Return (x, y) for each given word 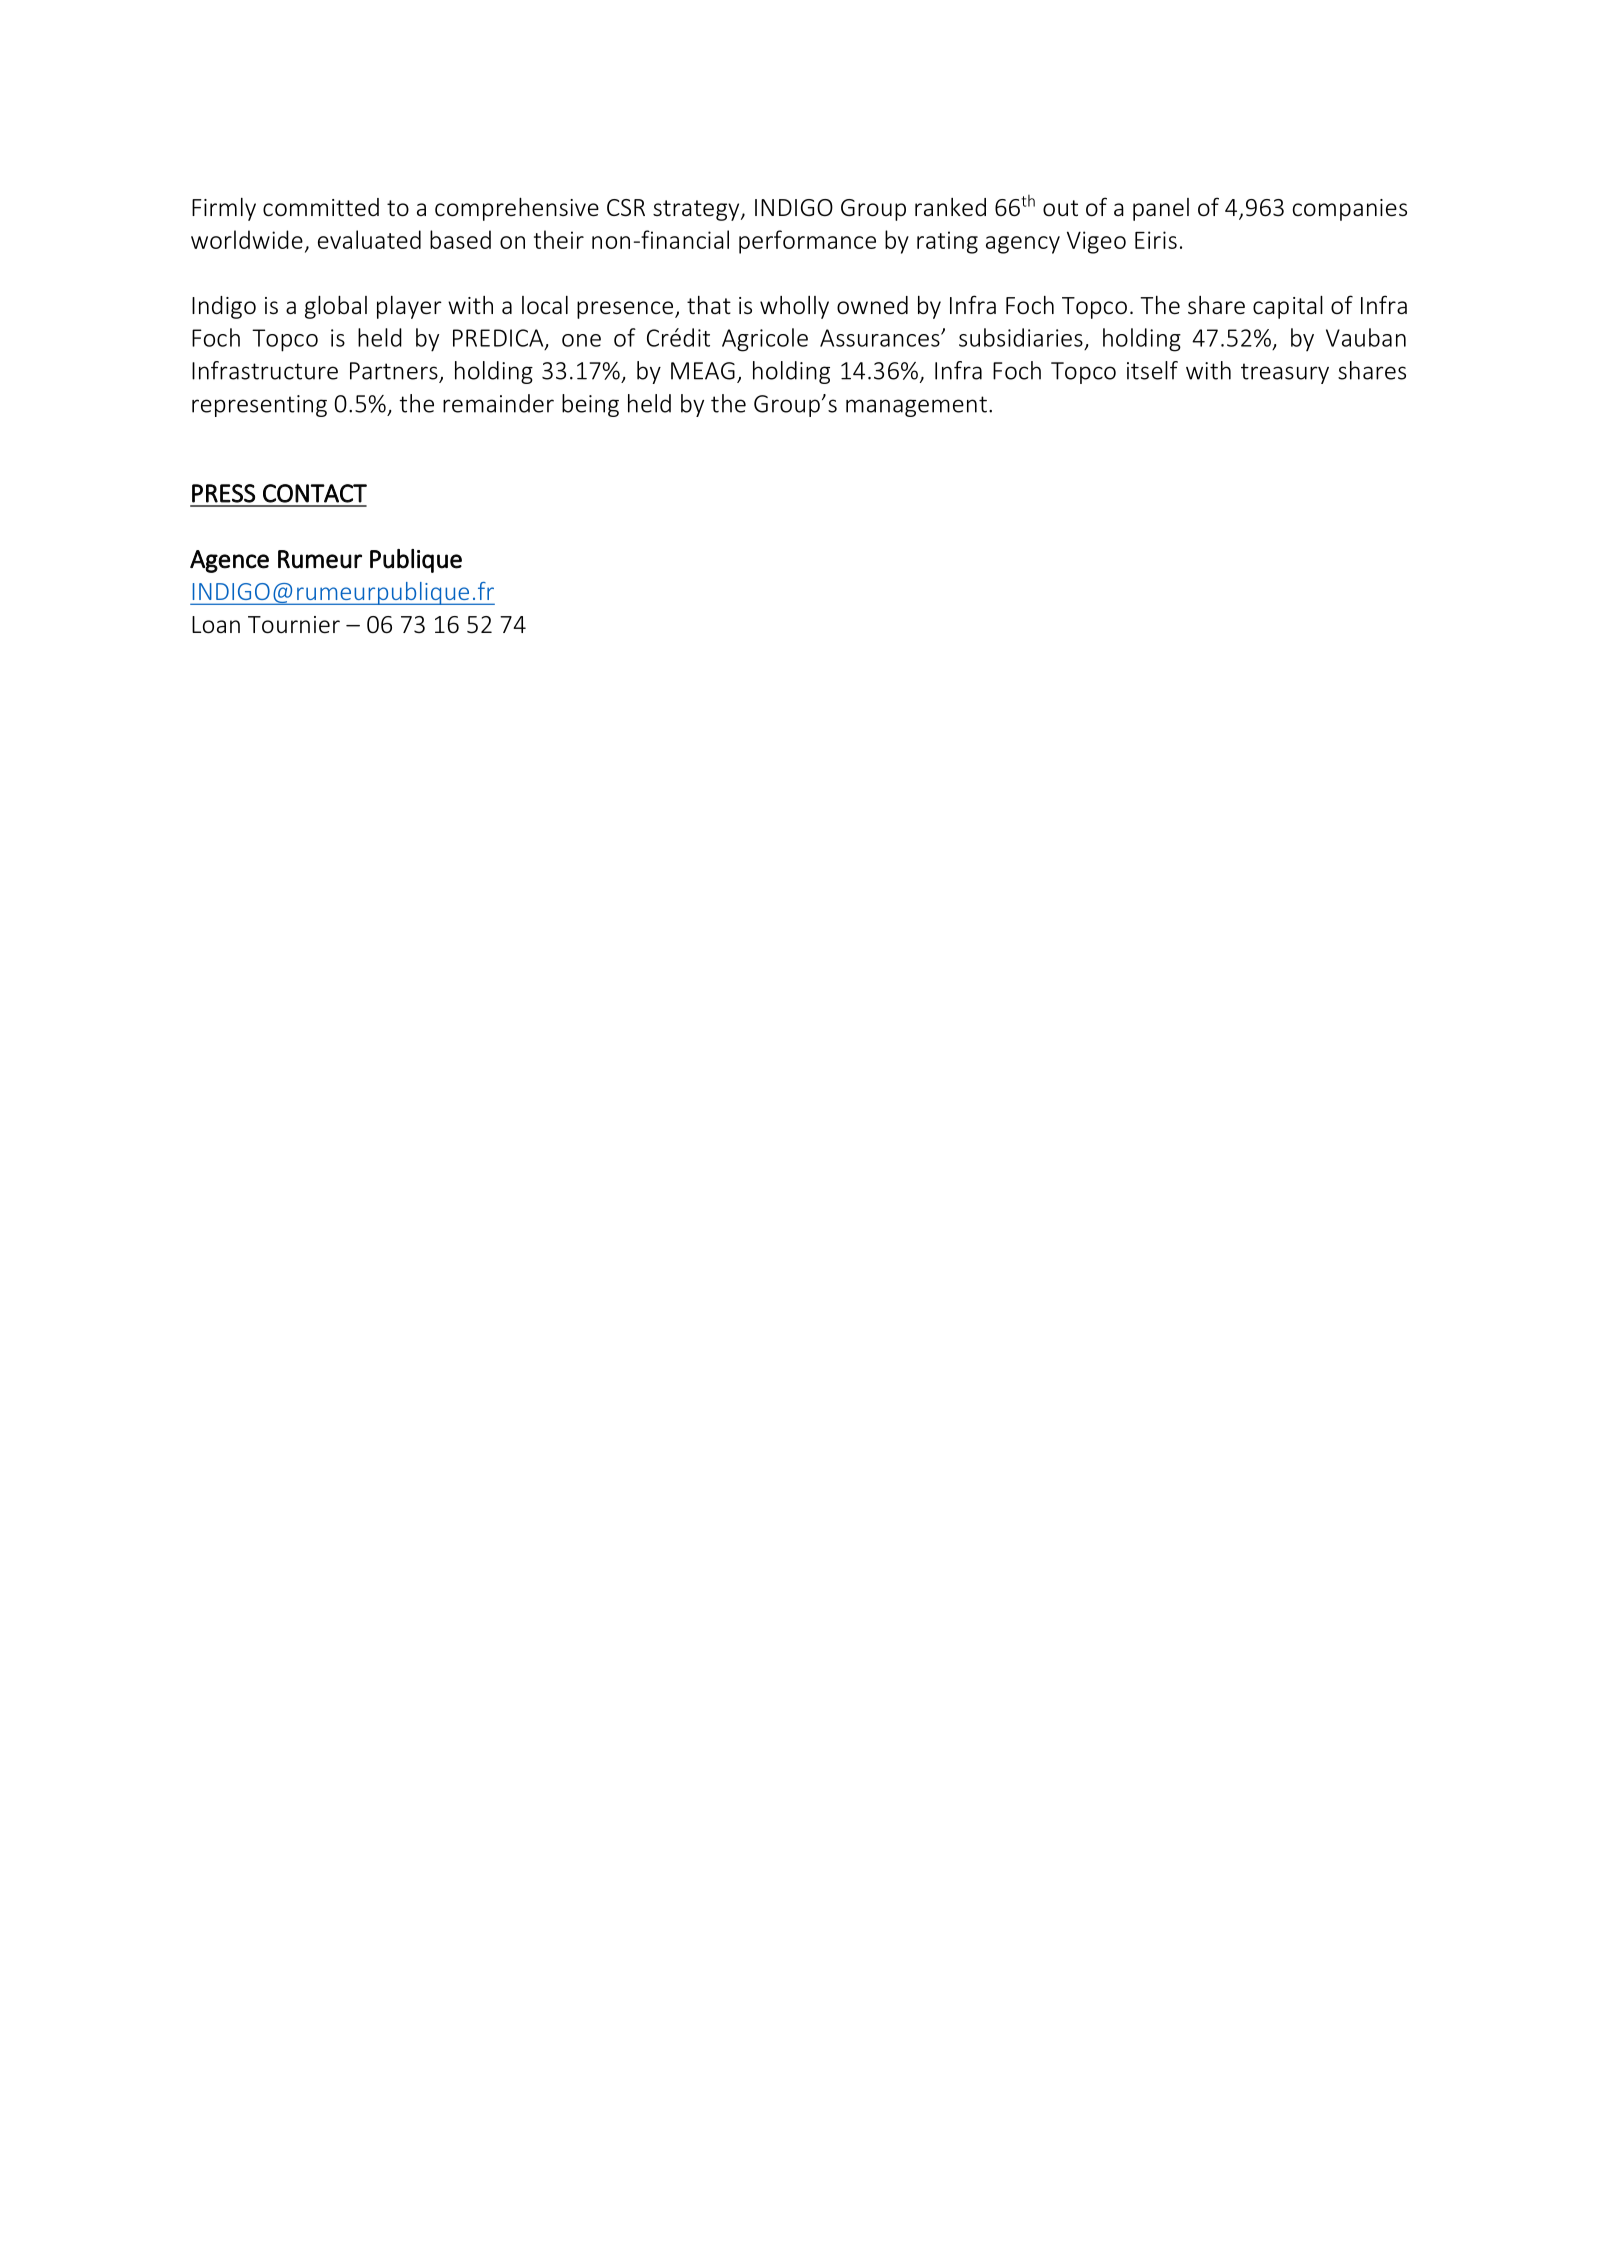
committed (321, 207)
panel (1161, 209)
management (916, 406)
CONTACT (315, 493)
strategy (697, 210)
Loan (216, 625)
